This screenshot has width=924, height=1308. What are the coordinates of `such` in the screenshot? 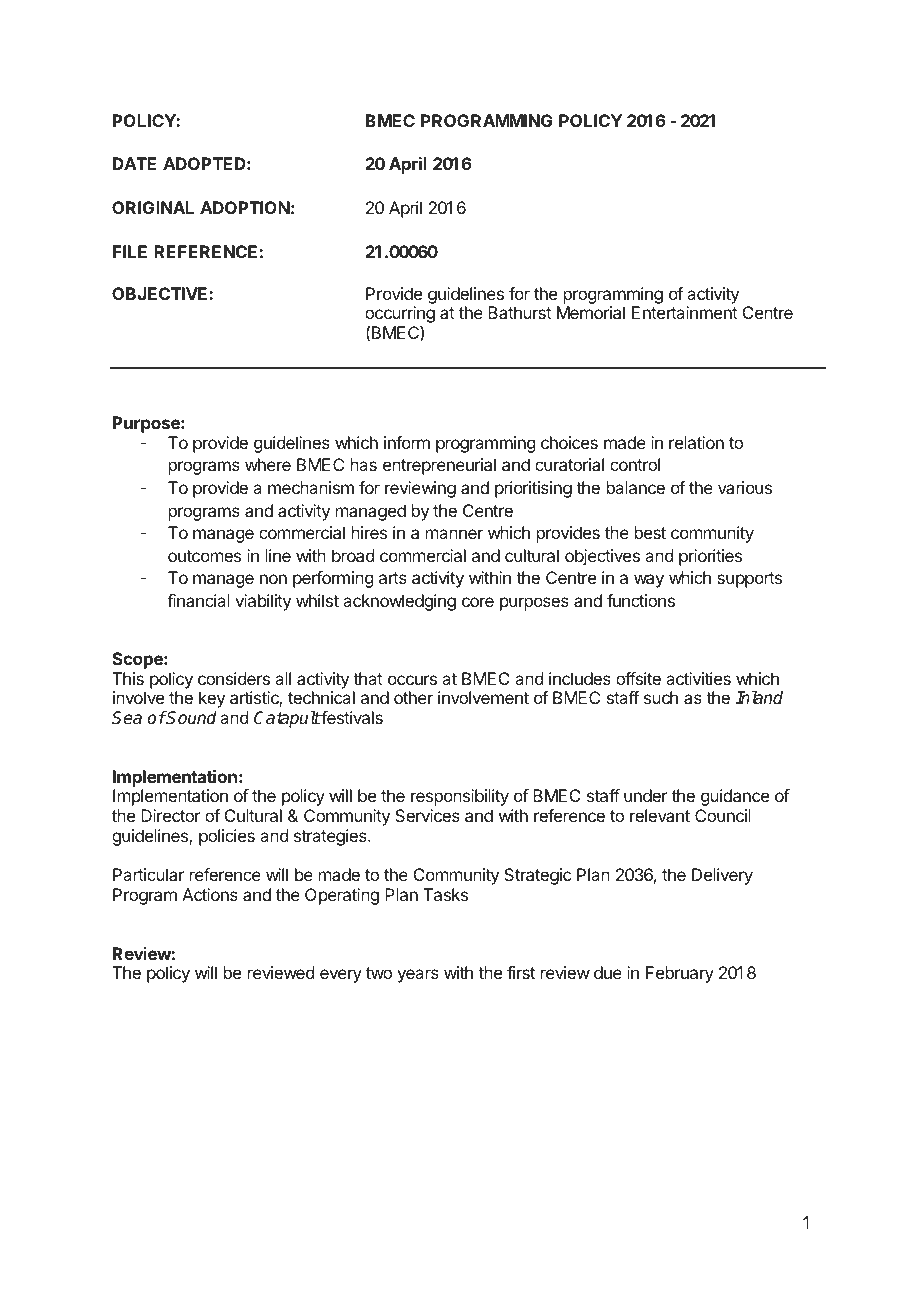 It's located at (661, 697).
